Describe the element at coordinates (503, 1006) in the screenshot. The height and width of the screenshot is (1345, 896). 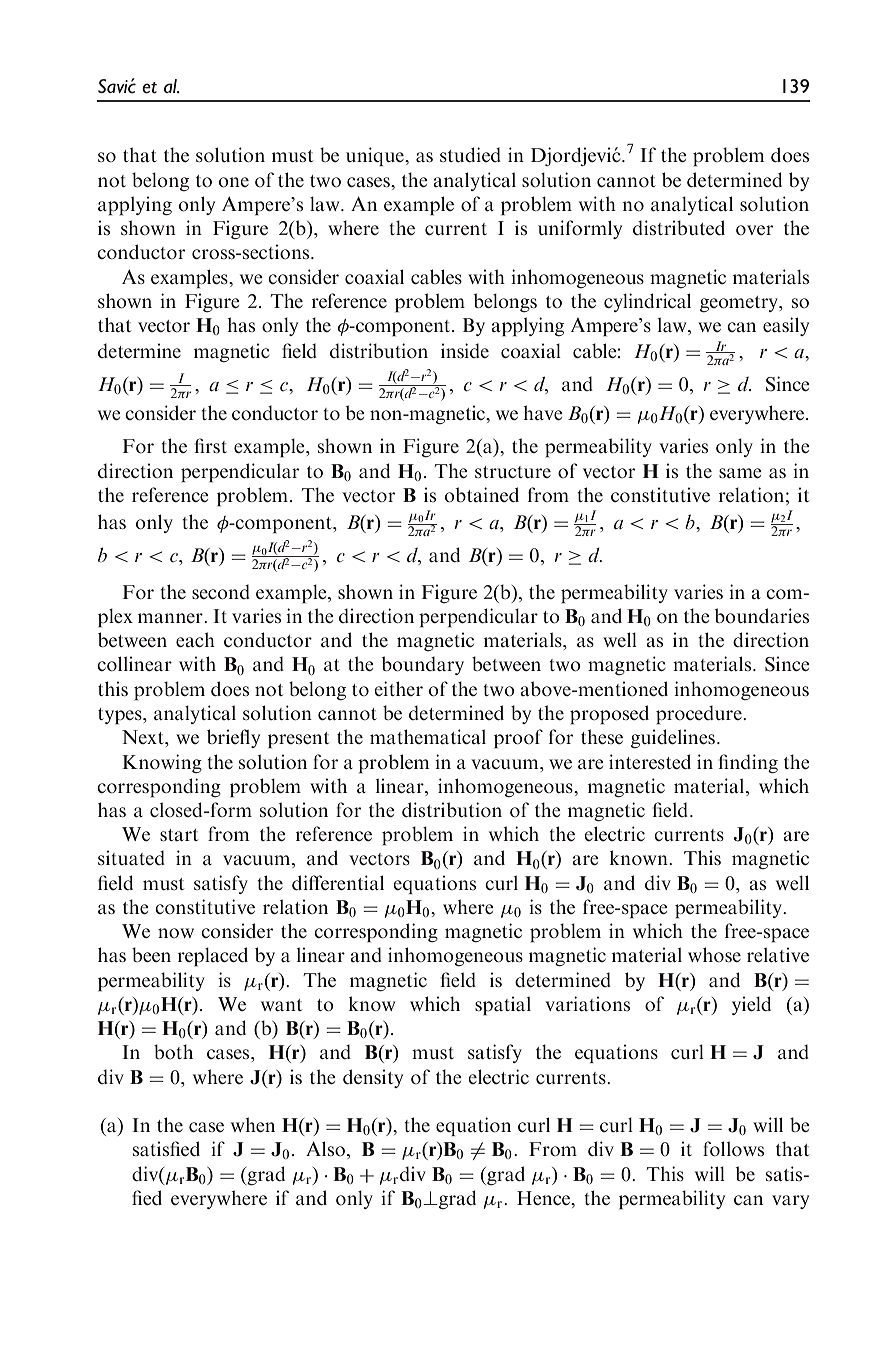
I see `spatial` at that location.
